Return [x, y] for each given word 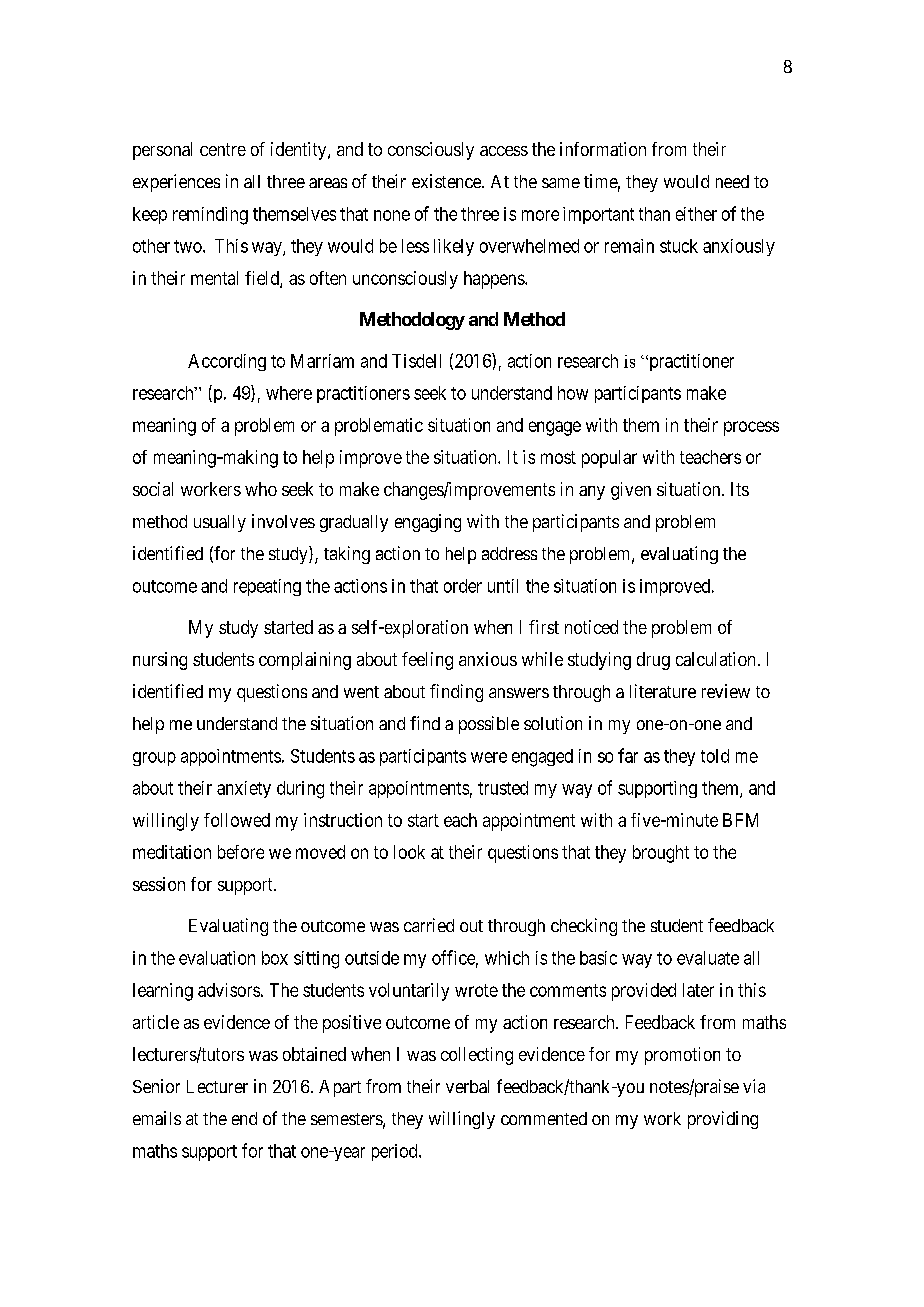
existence [447, 181]
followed [237, 820]
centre [223, 149]
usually [220, 523]
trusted [503, 788]
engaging [428, 523]
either [696, 214]
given [631, 491]
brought [661, 854]
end [244, 1118]
